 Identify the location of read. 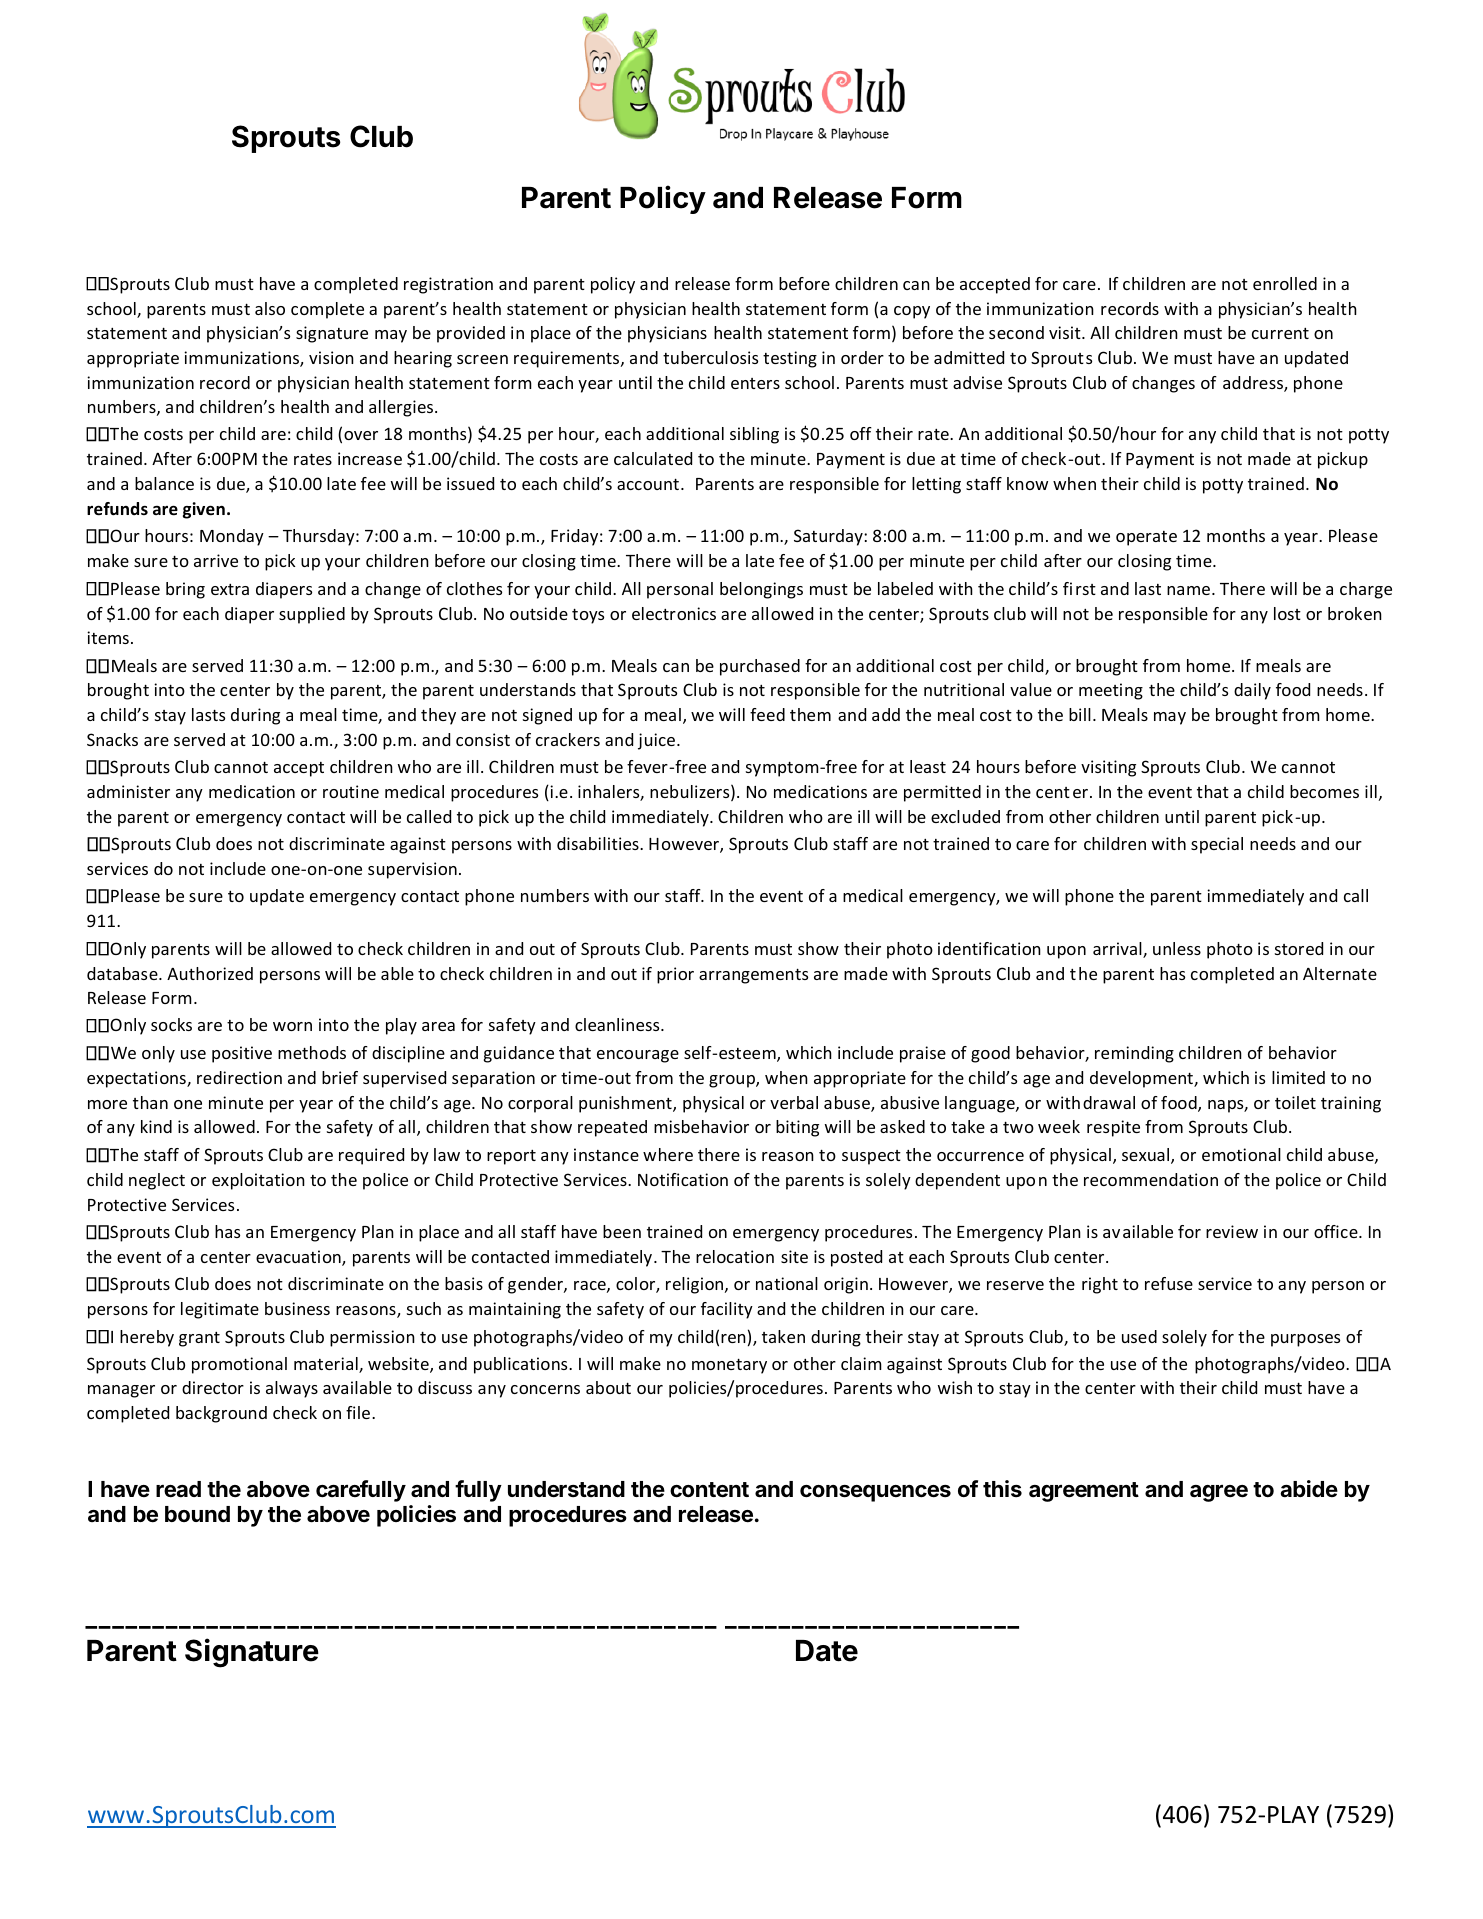
(178, 1489).
